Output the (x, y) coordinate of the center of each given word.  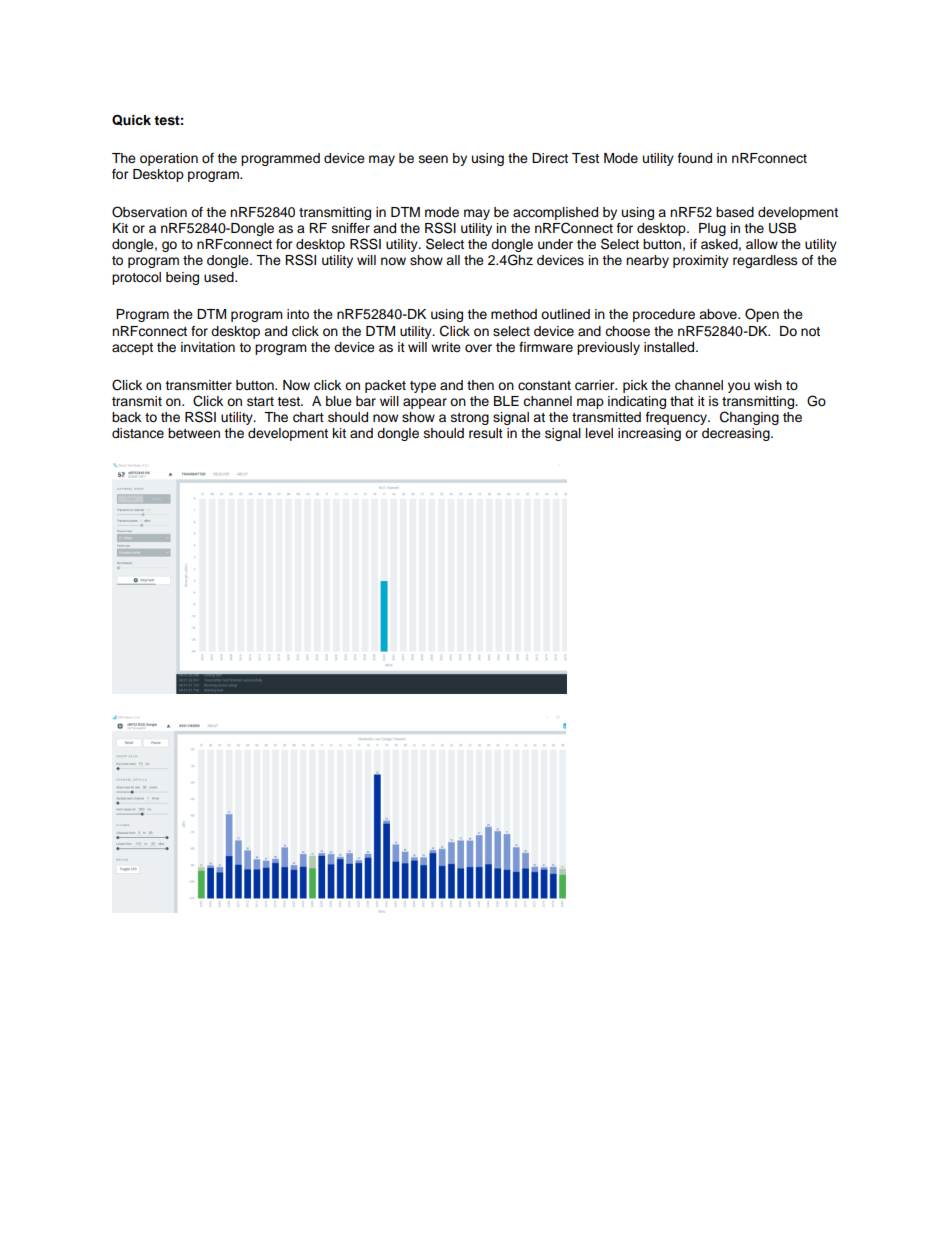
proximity (701, 261)
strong (470, 419)
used (220, 277)
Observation (149, 212)
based (735, 212)
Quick (131, 120)
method (514, 314)
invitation (208, 347)
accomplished (555, 213)
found (695, 158)
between (194, 433)
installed (670, 347)
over (478, 348)
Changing (749, 418)
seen (433, 159)
